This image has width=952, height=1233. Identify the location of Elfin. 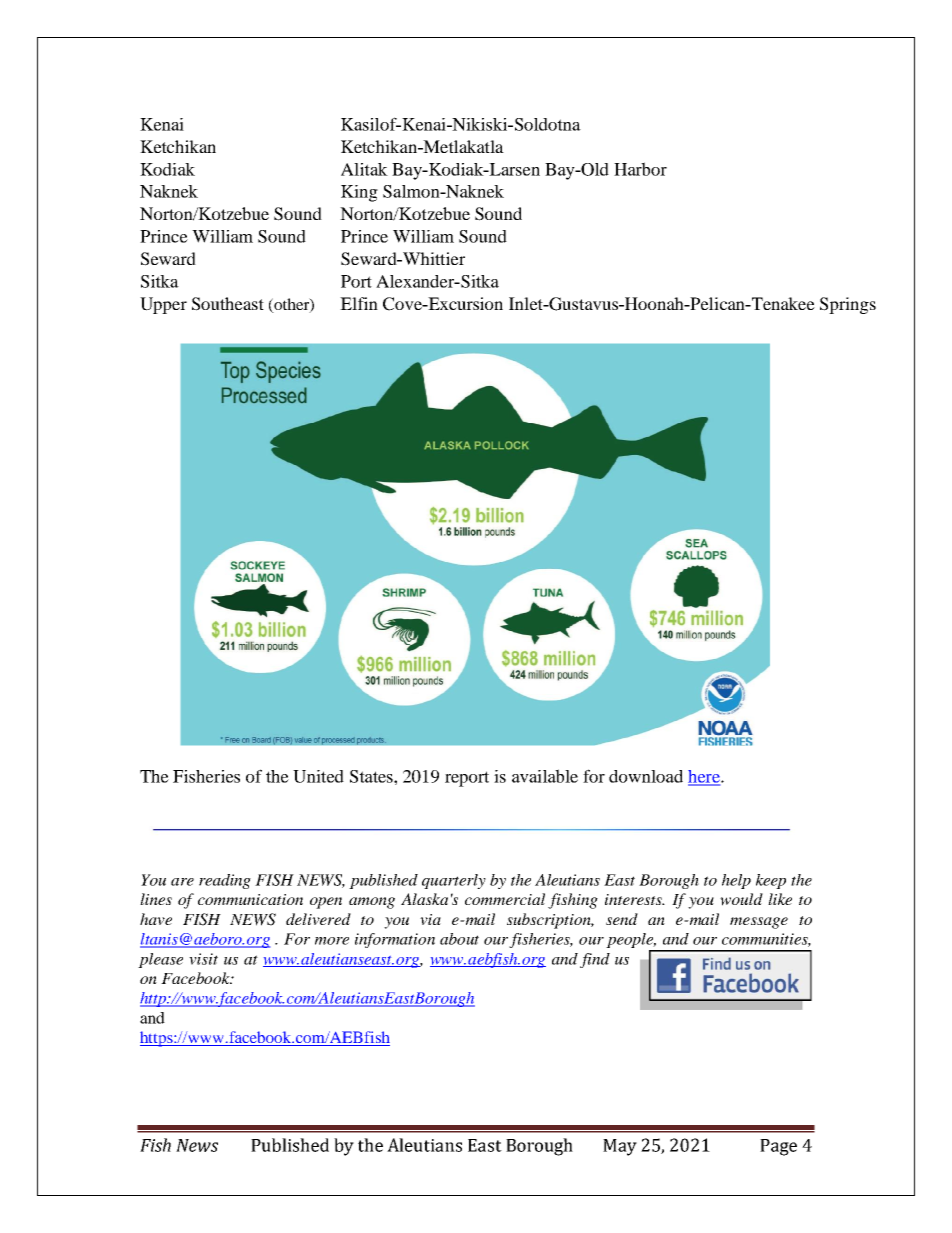
(359, 303).
